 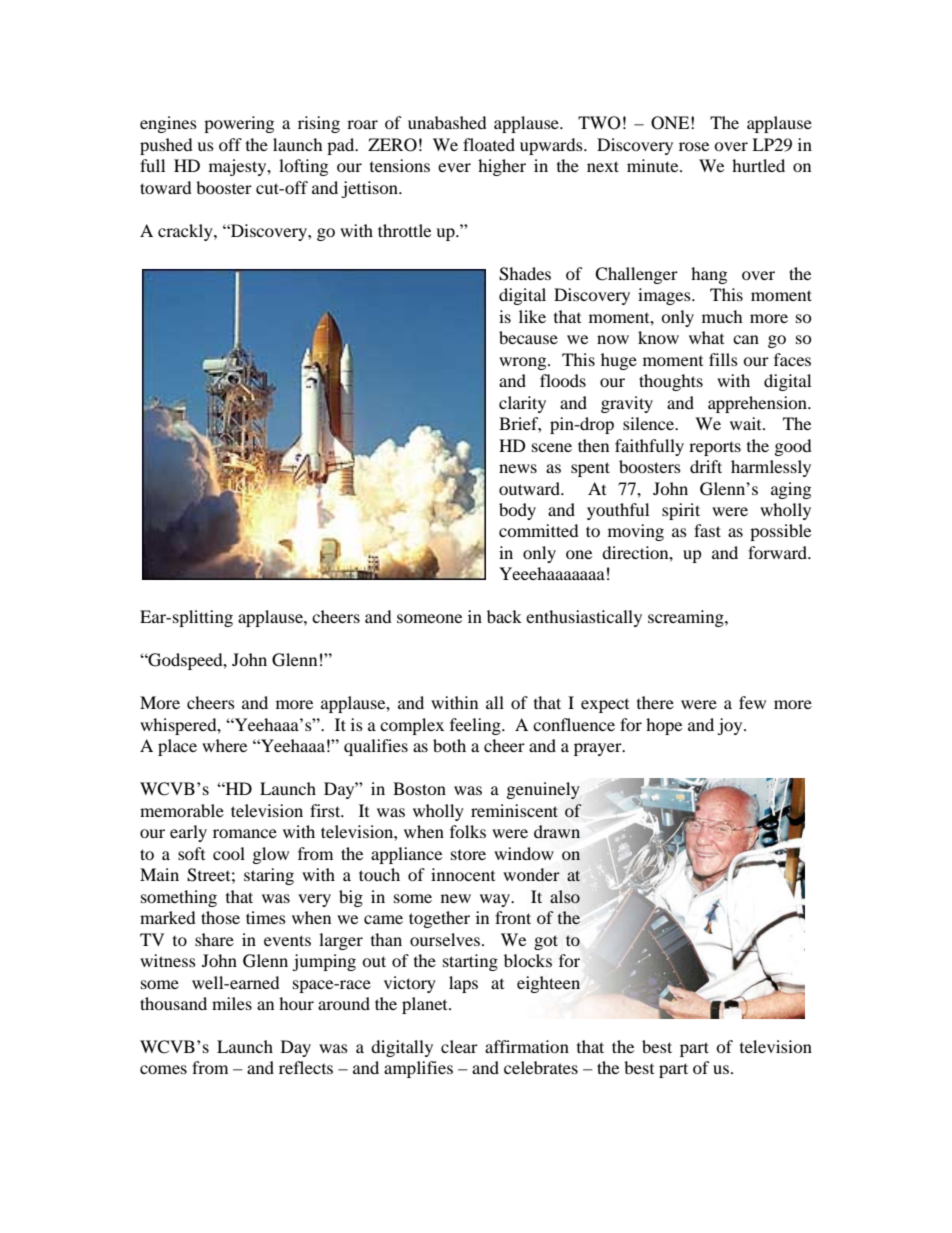 I want to click on joy, so click(x=731, y=726).
